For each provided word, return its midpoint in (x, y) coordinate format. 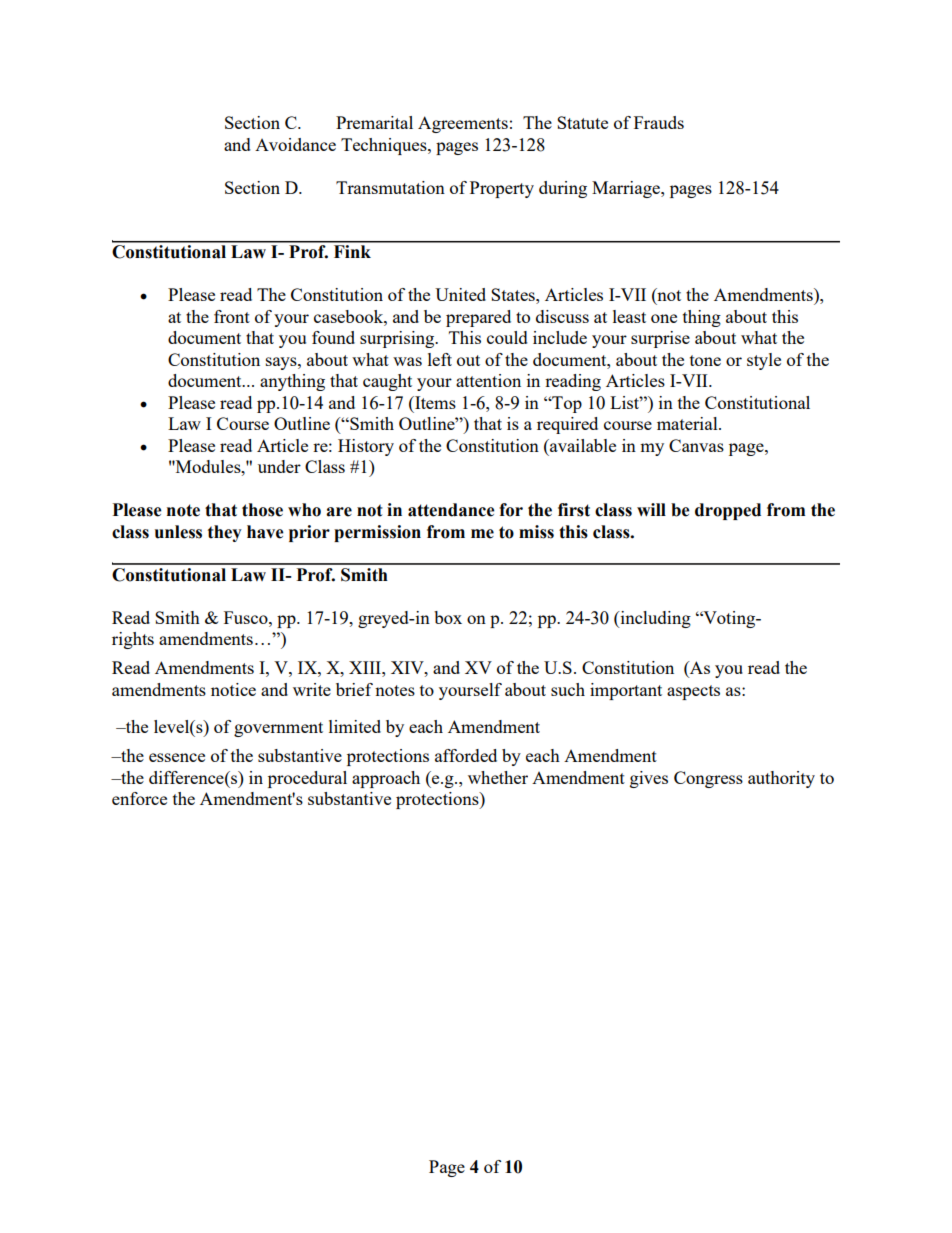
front (232, 316)
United (460, 294)
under (279, 466)
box (448, 617)
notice (233, 689)
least (629, 316)
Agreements (463, 124)
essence (177, 757)
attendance (451, 510)
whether (498, 777)
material (688, 423)
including (654, 619)
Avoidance (295, 144)
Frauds (659, 122)
